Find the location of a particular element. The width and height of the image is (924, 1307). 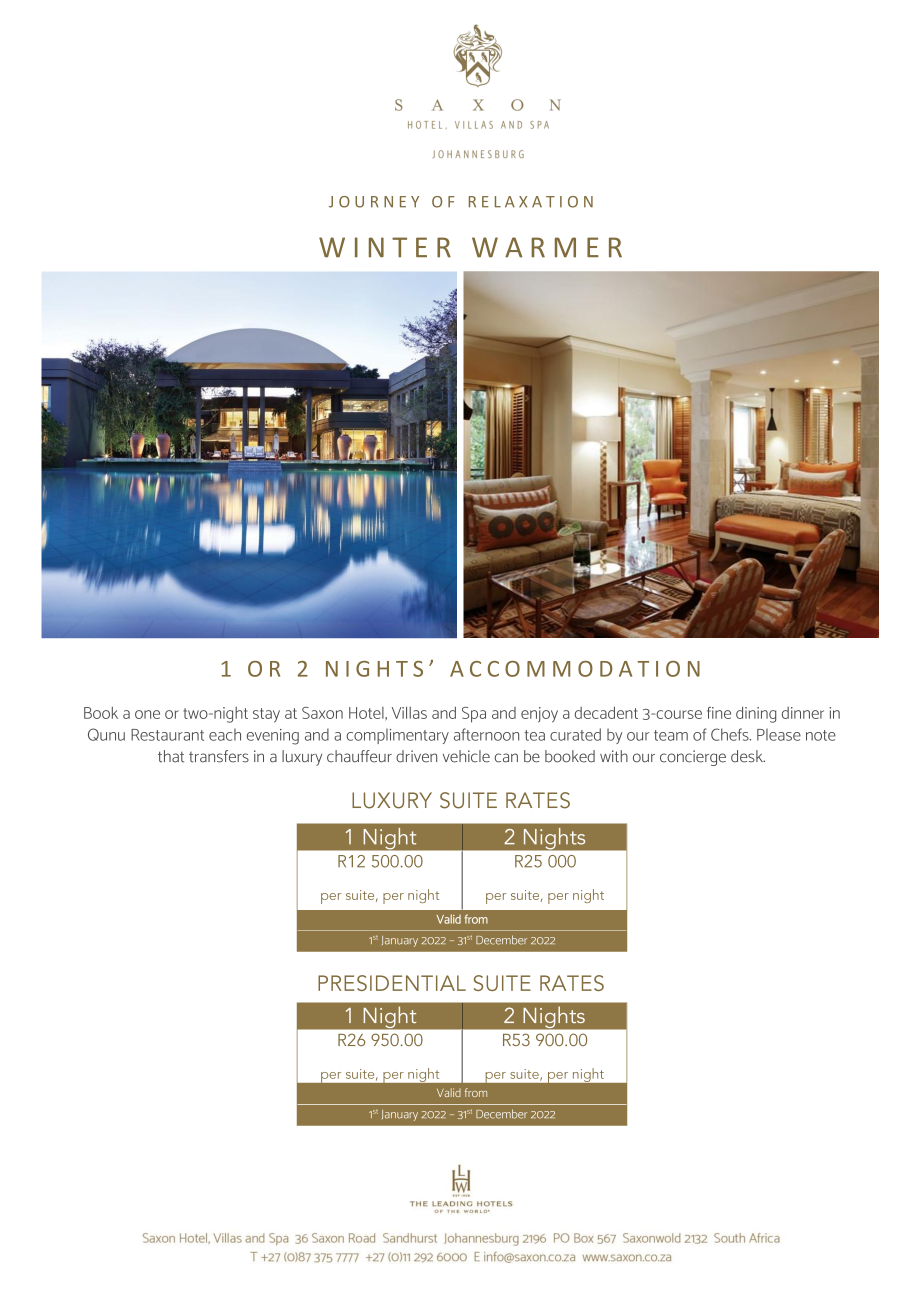

stay is located at coordinates (266, 715).
